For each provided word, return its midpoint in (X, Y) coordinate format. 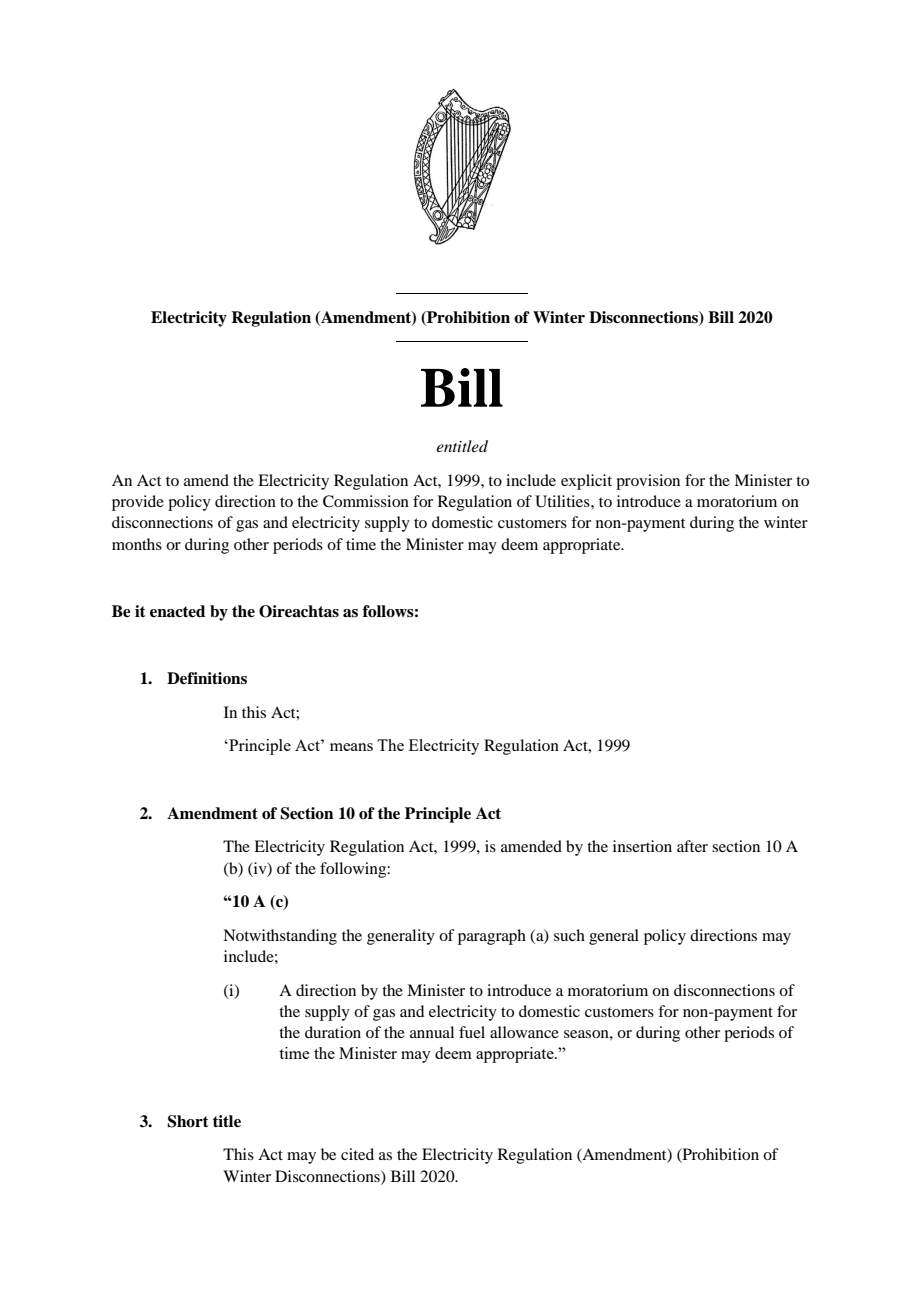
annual (432, 1032)
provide (138, 503)
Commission (366, 501)
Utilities (563, 501)
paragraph (492, 937)
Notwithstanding (280, 937)
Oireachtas (299, 611)
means (351, 747)
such (569, 935)
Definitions (207, 678)
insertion (642, 846)
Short (188, 1121)
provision (648, 482)
